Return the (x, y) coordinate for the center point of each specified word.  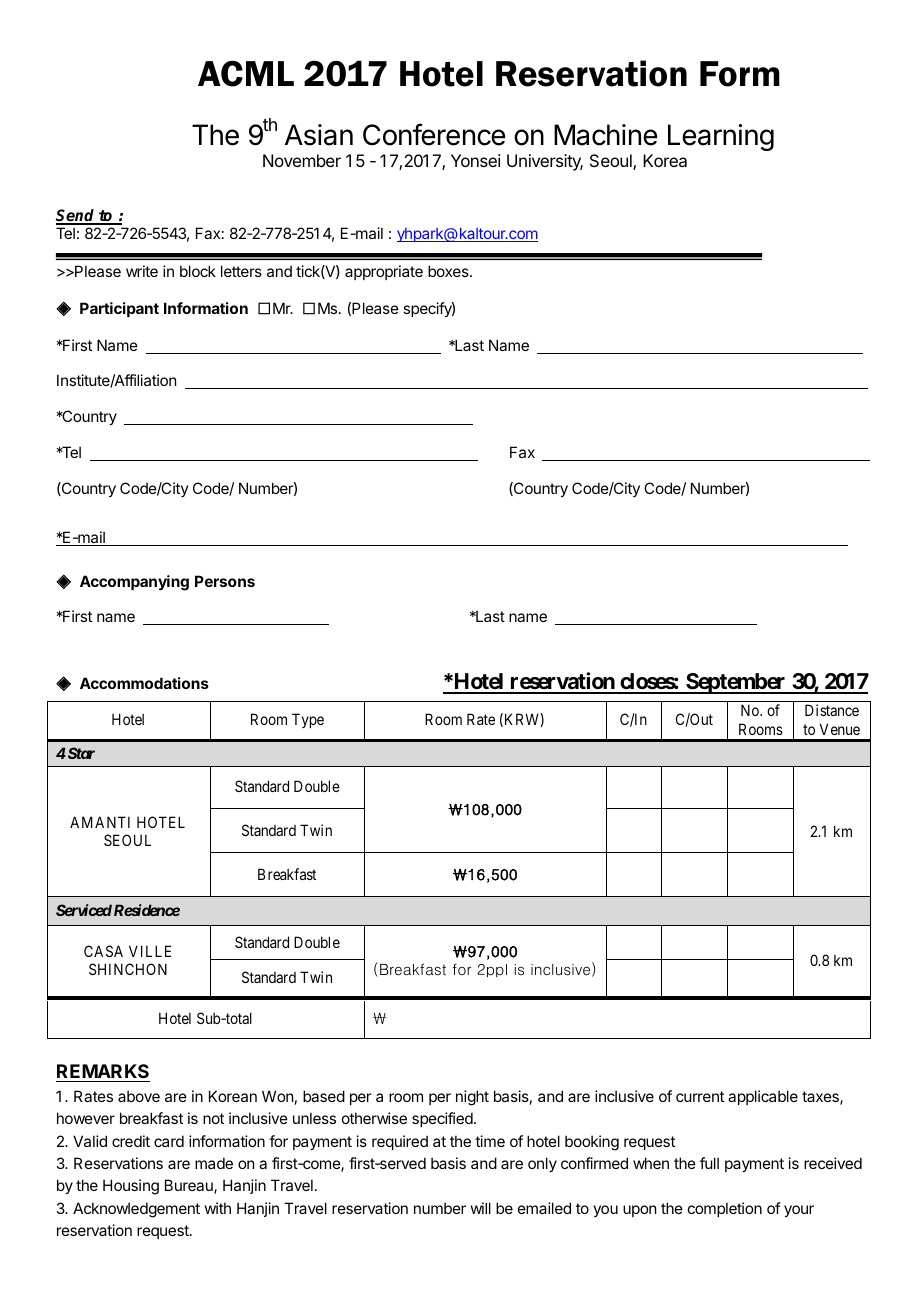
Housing (131, 1187)
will (481, 1208)
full (709, 1163)
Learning (721, 137)
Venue (840, 729)
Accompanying (134, 583)
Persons (225, 581)
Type (308, 720)
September (736, 683)
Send (77, 216)
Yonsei (476, 160)
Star (80, 753)
